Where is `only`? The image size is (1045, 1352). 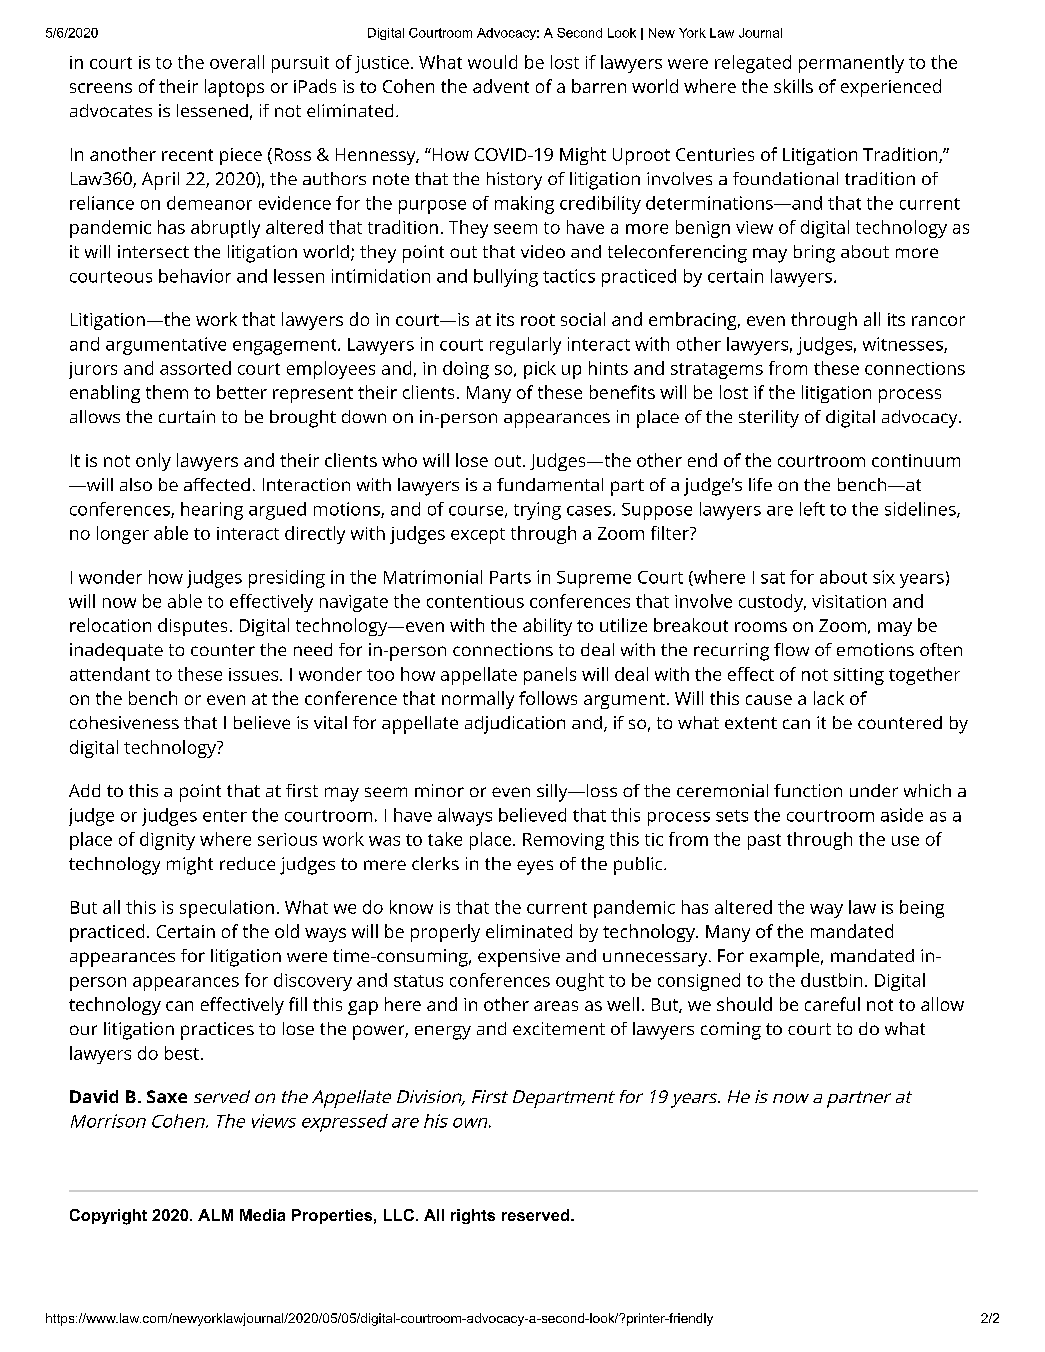 only is located at coordinates (153, 462).
